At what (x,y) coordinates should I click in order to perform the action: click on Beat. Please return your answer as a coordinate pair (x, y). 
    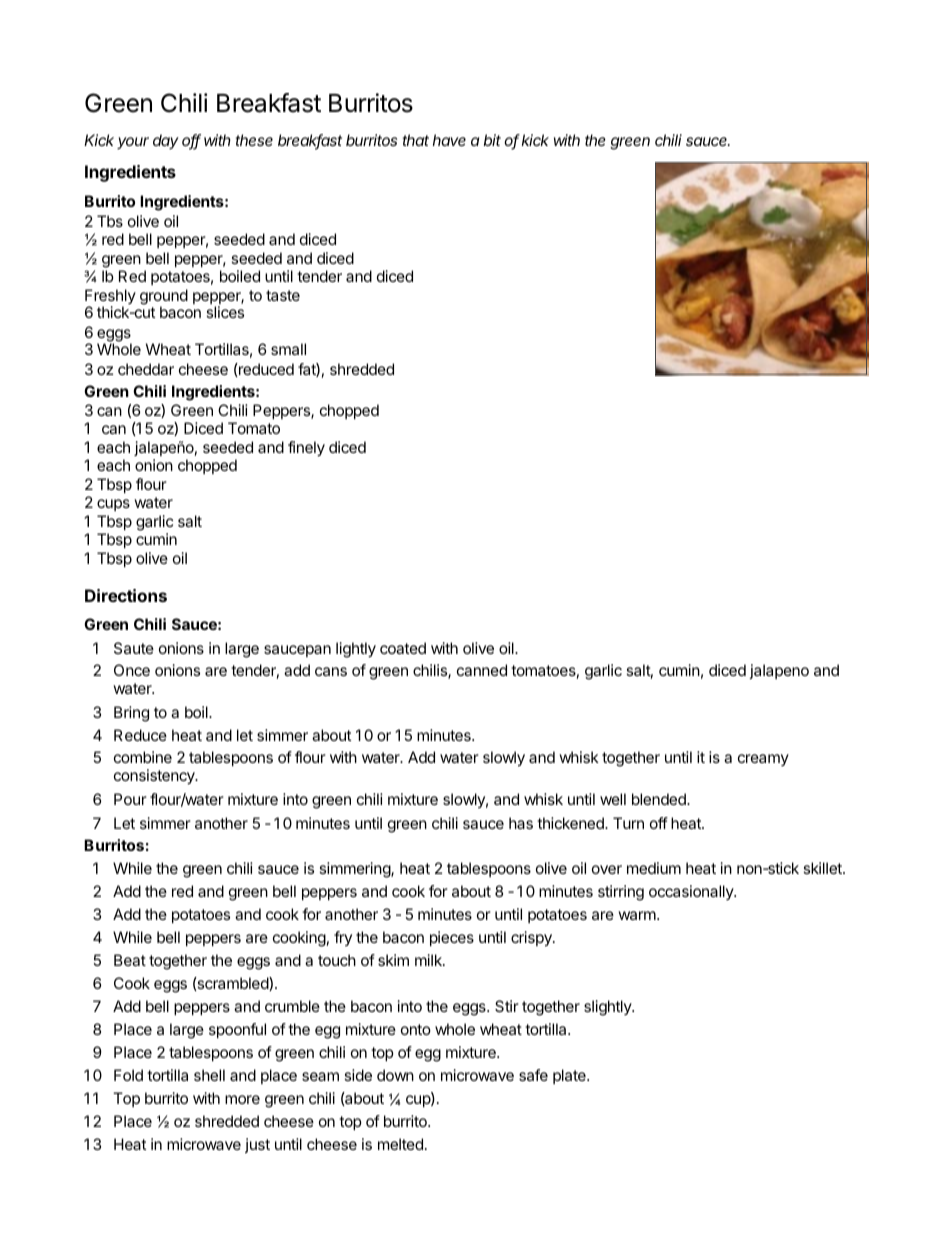
    Looking at the image, I should click on (130, 960).
